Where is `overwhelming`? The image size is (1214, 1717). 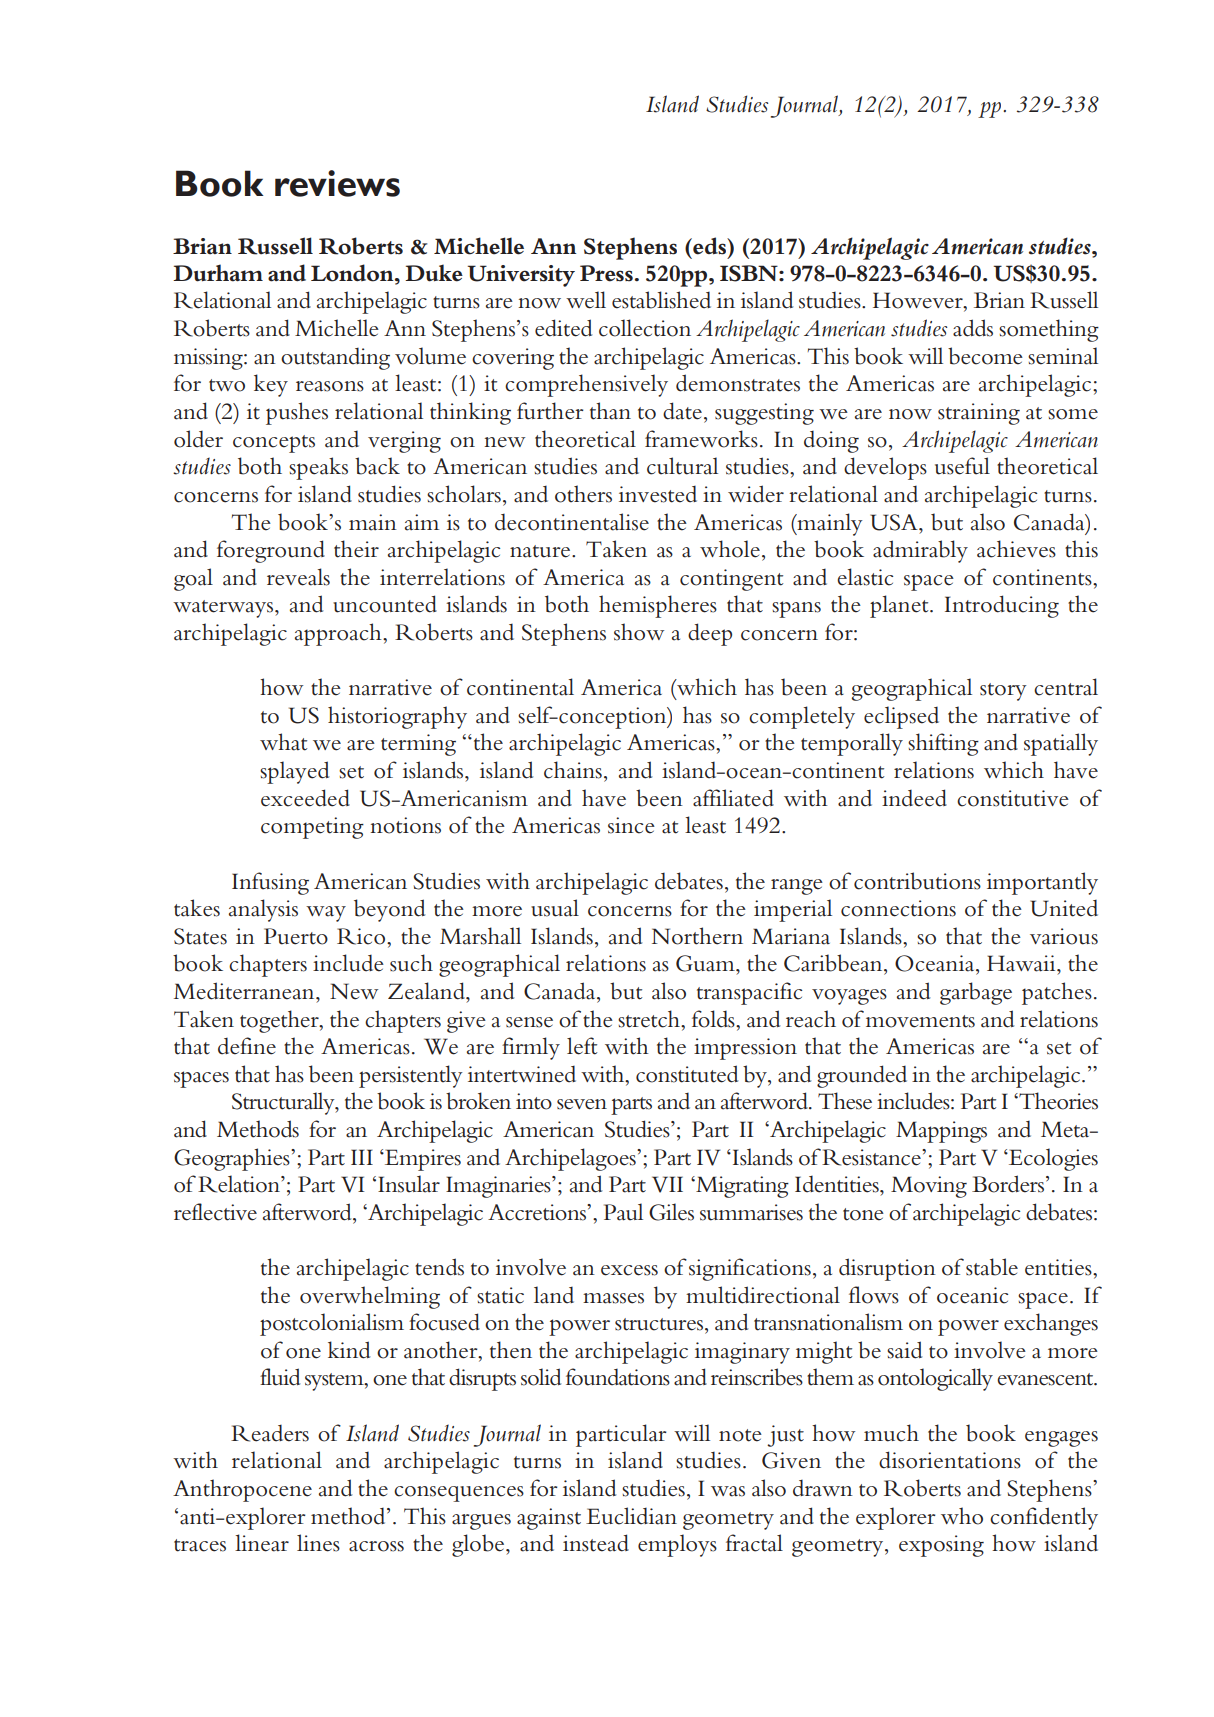 overwhelming is located at coordinates (370, 1297).
